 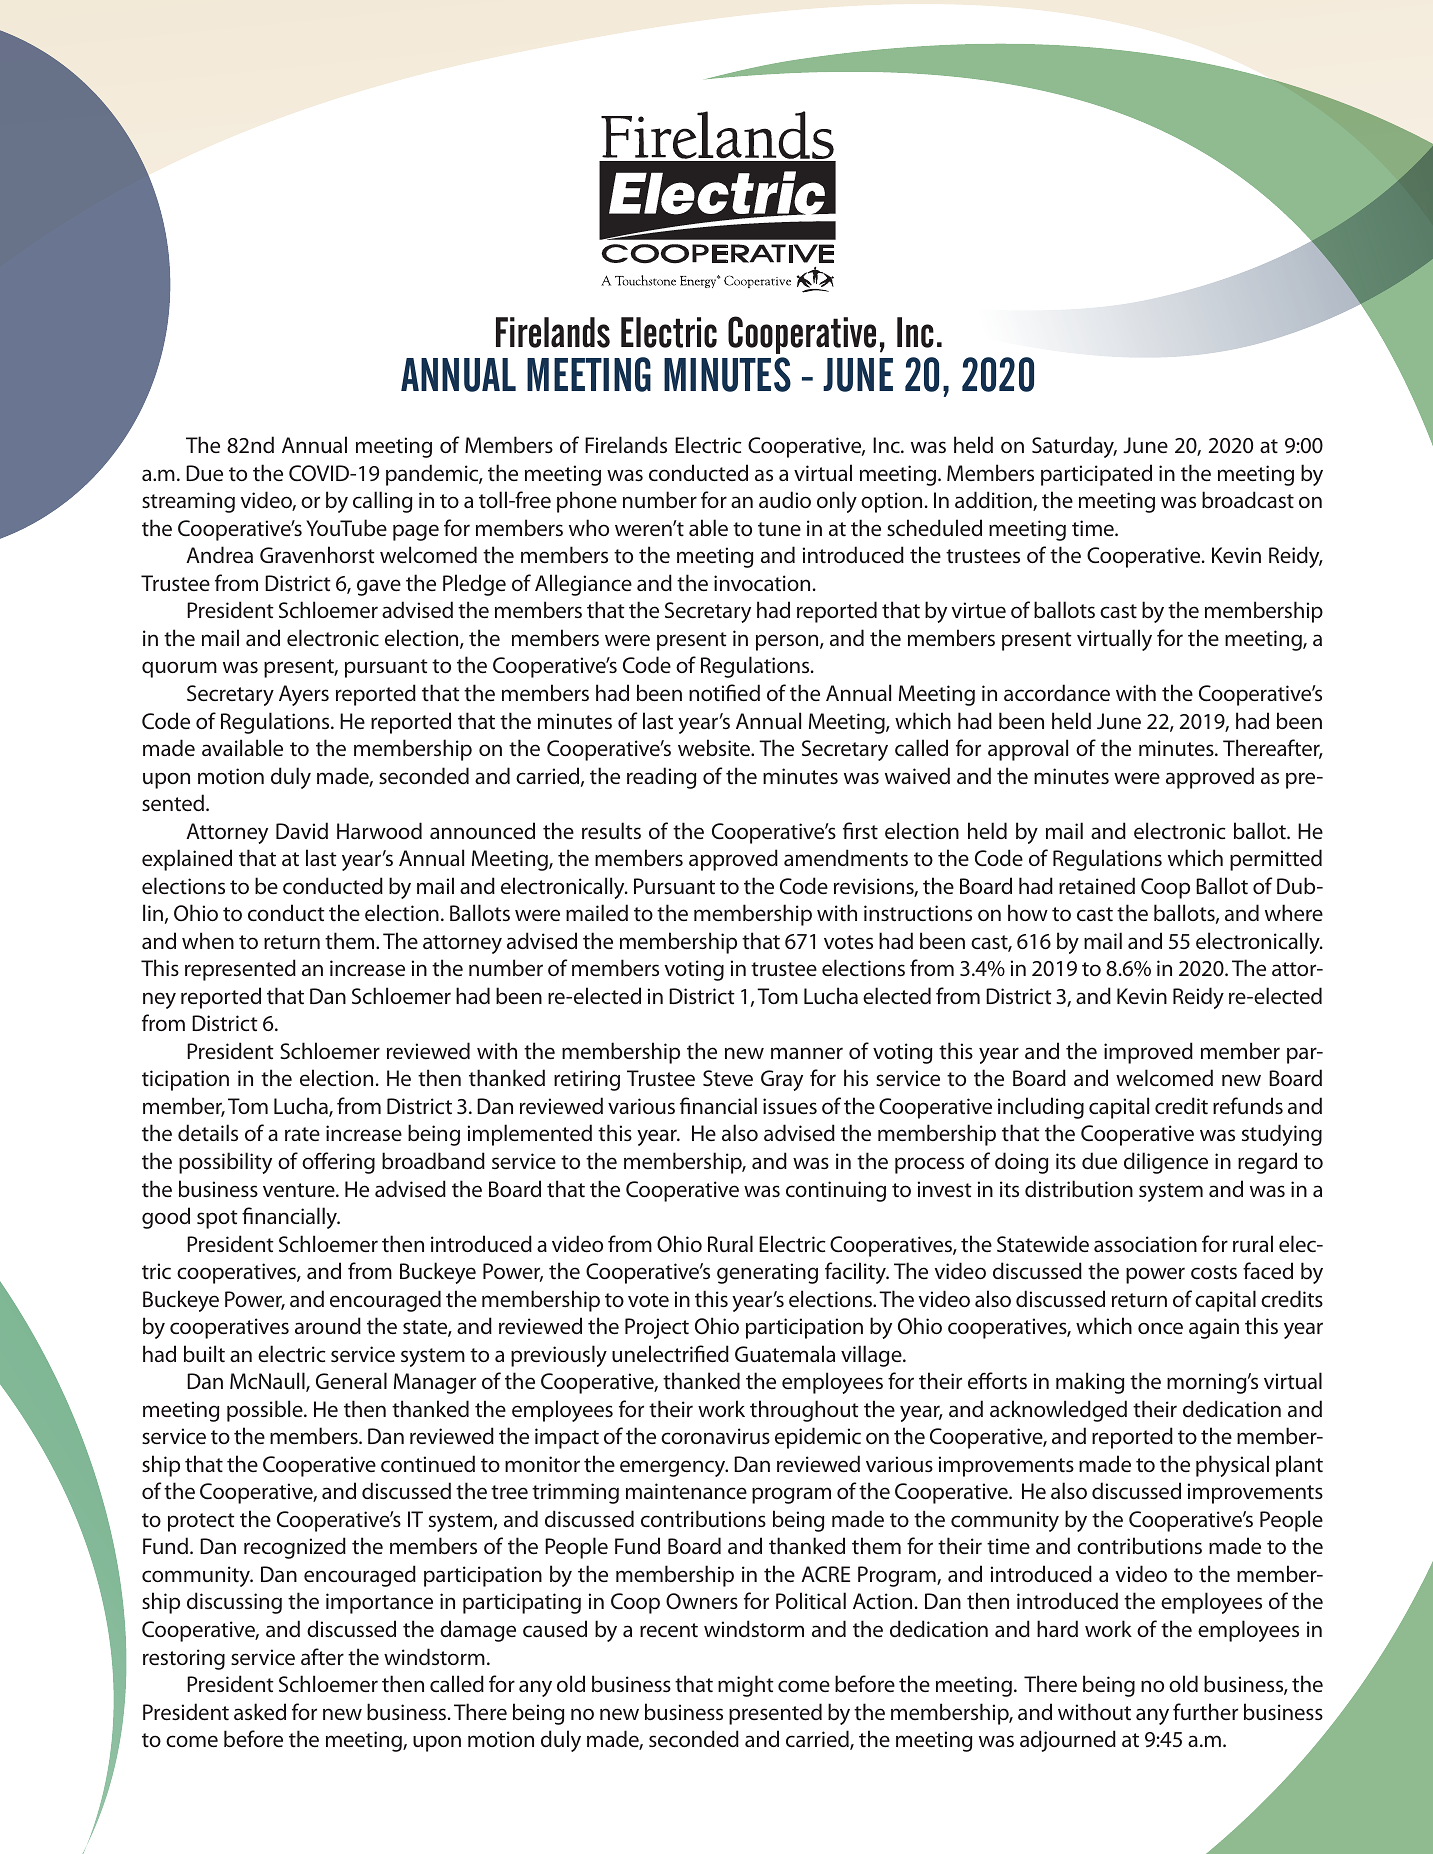 I want to click on further, so click(x=1205, y=1711).
